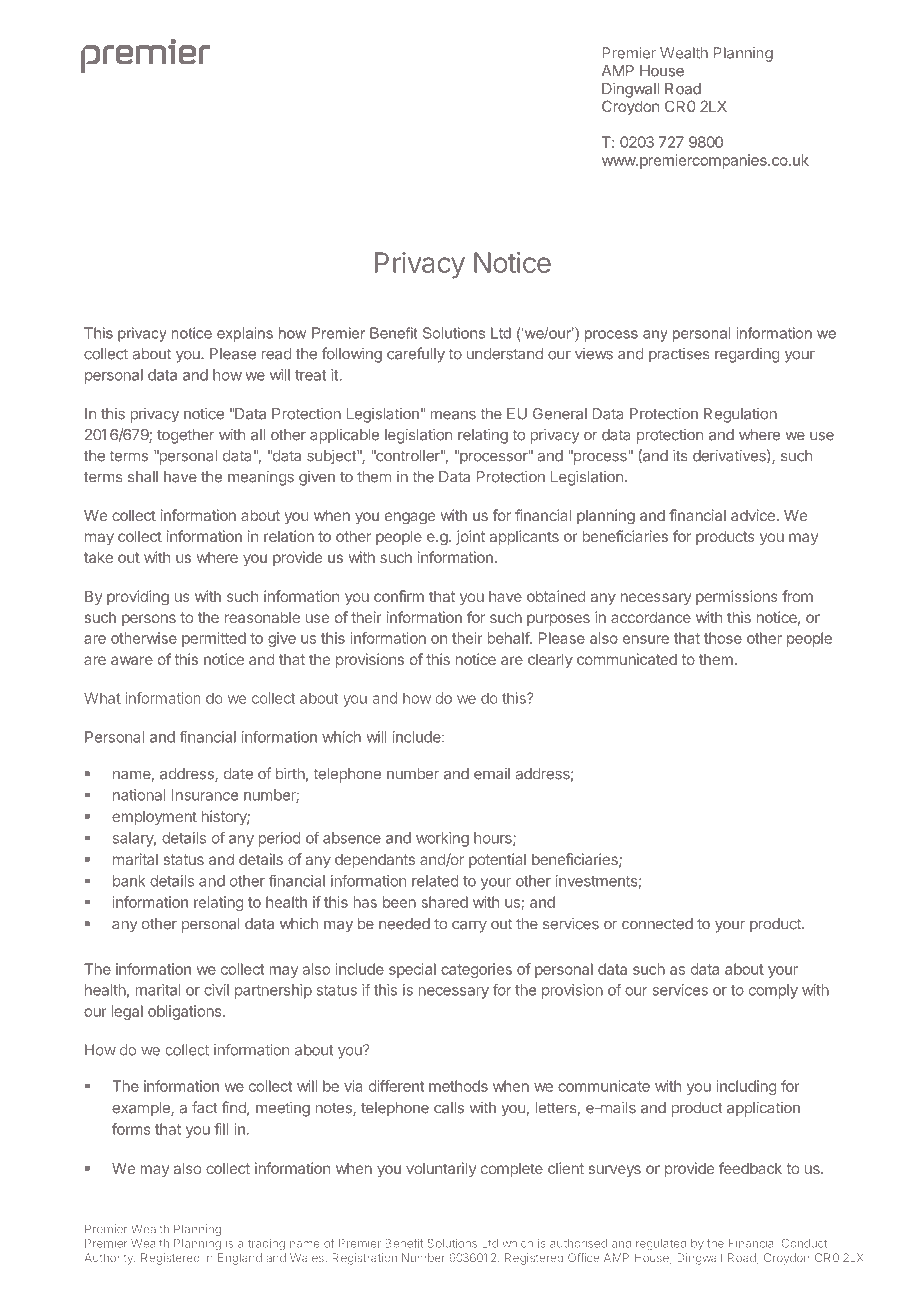 The image size is (924, 1309). What do you see at coordinates (245, 334) in the screenshot?
I see `explains` at bounding box center [245, 334].
